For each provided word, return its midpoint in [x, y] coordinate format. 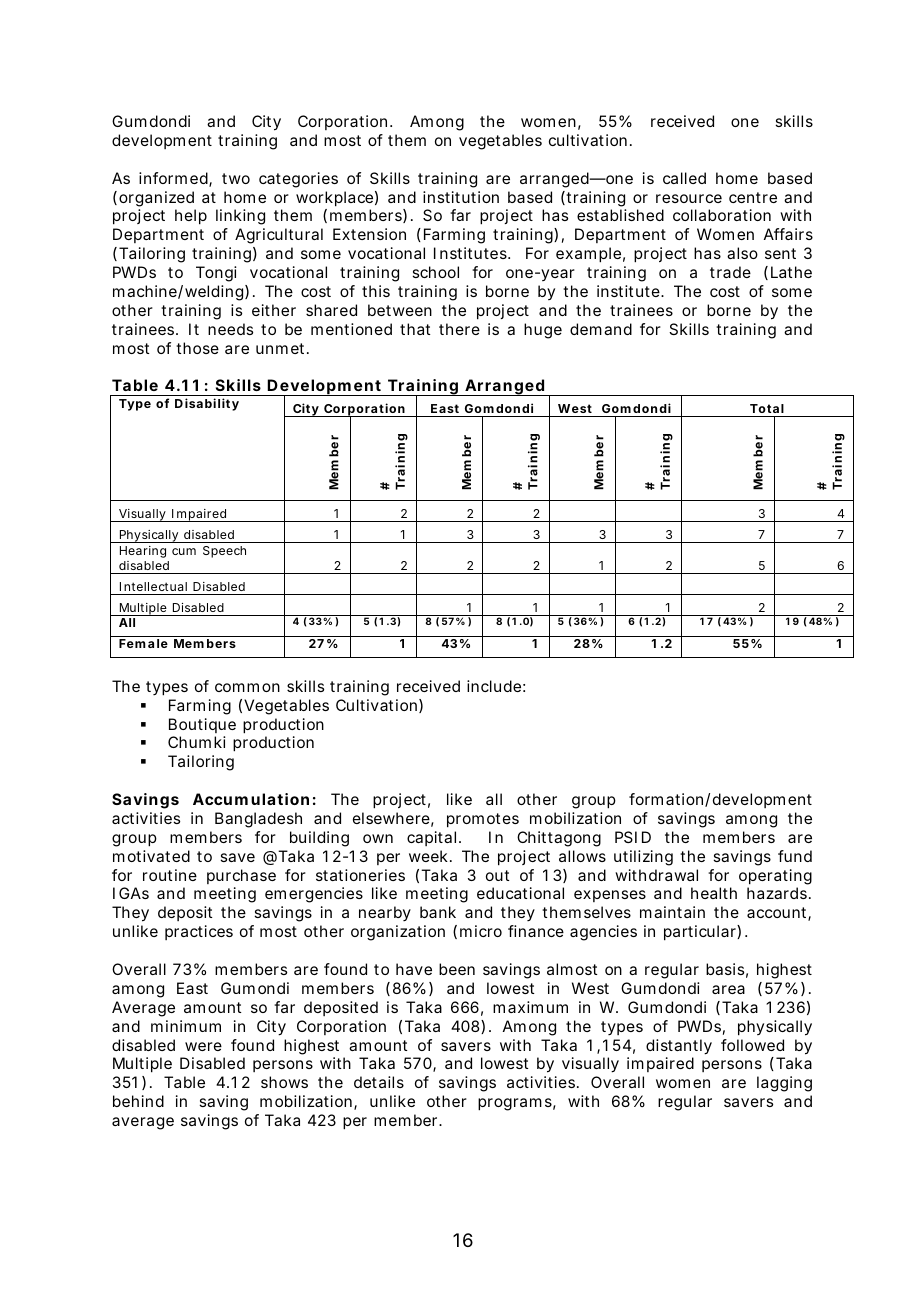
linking [240, 217]
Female [143, 643]
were [203, 1046]
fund [795, 856]
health [714, 893]
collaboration [722, 215]
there [459, 329]
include [494, 686]
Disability [207, 404]
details [379, 1082]
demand [601, 329]
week [428, 856]
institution [461, 197]
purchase [241, 876]
